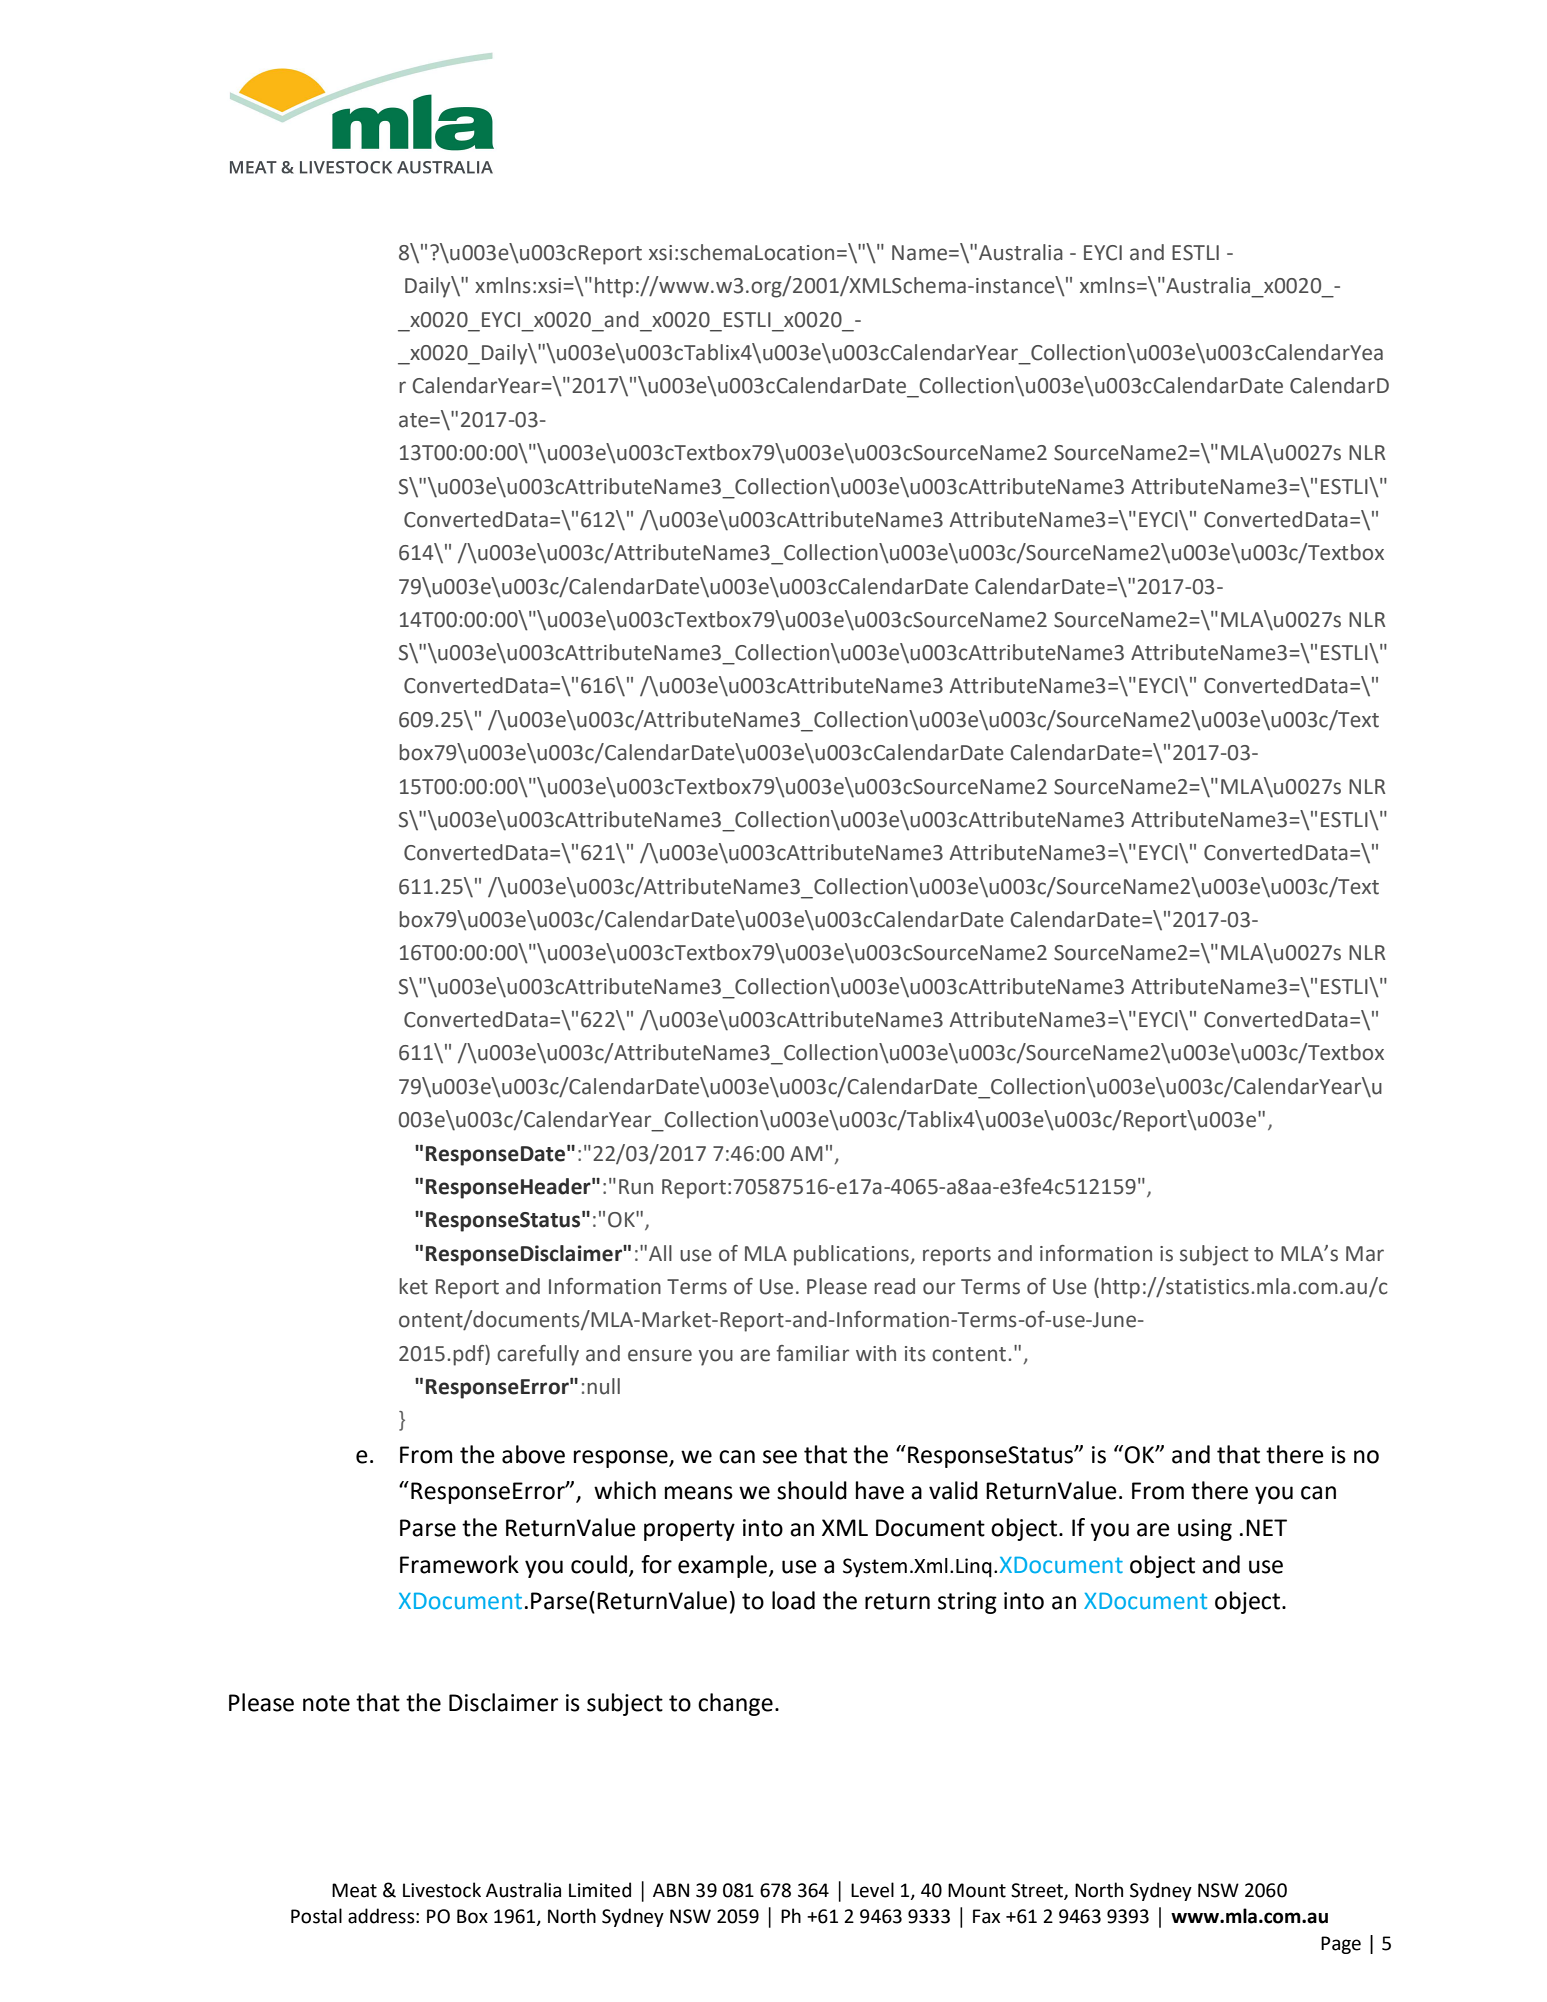  What do you see at coordinates (1205, 1530) in the screenshot?
I see `using` at bounding box center [1205, 1530].
